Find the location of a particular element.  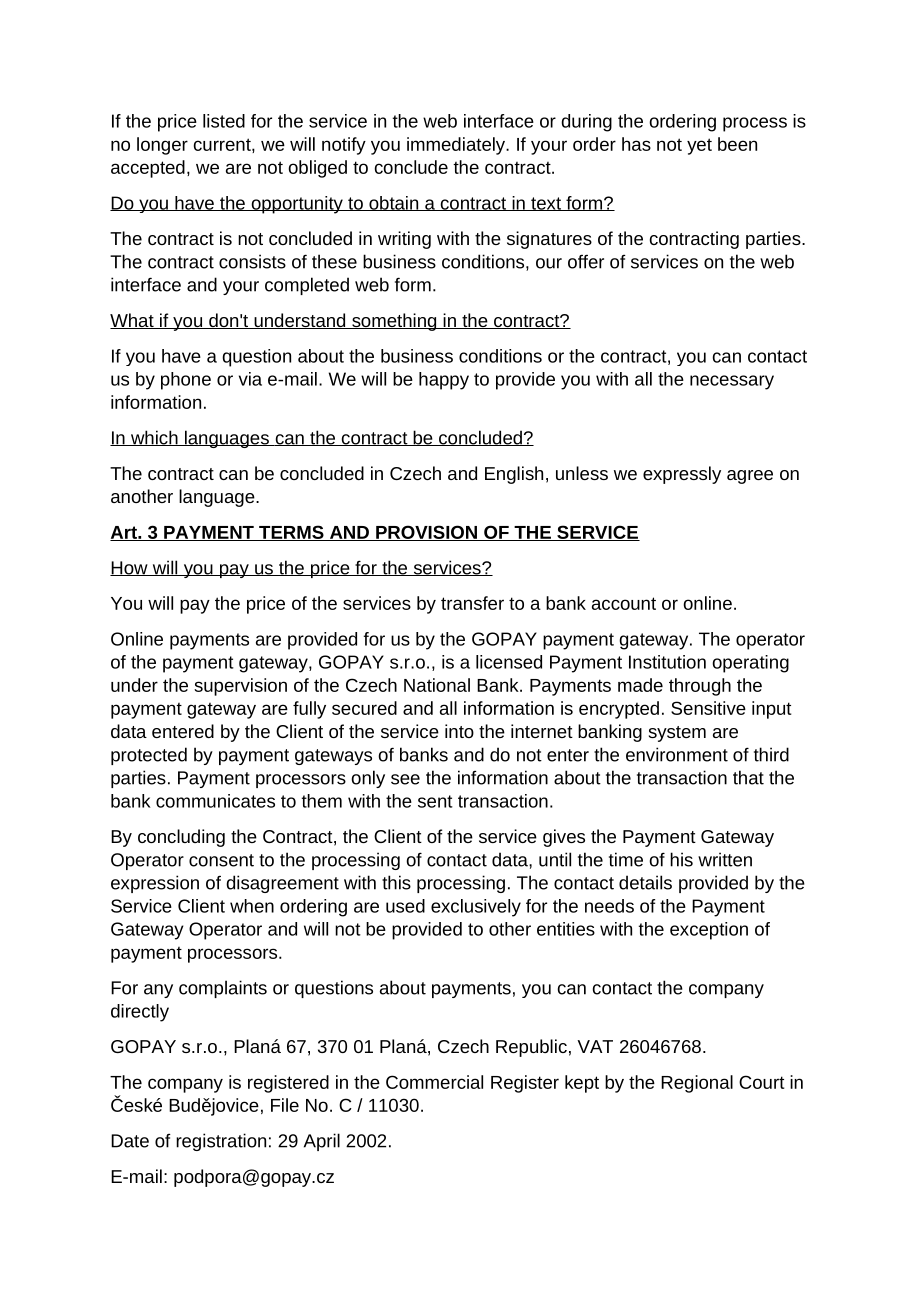

phone is located at coordinates (186, 381).
